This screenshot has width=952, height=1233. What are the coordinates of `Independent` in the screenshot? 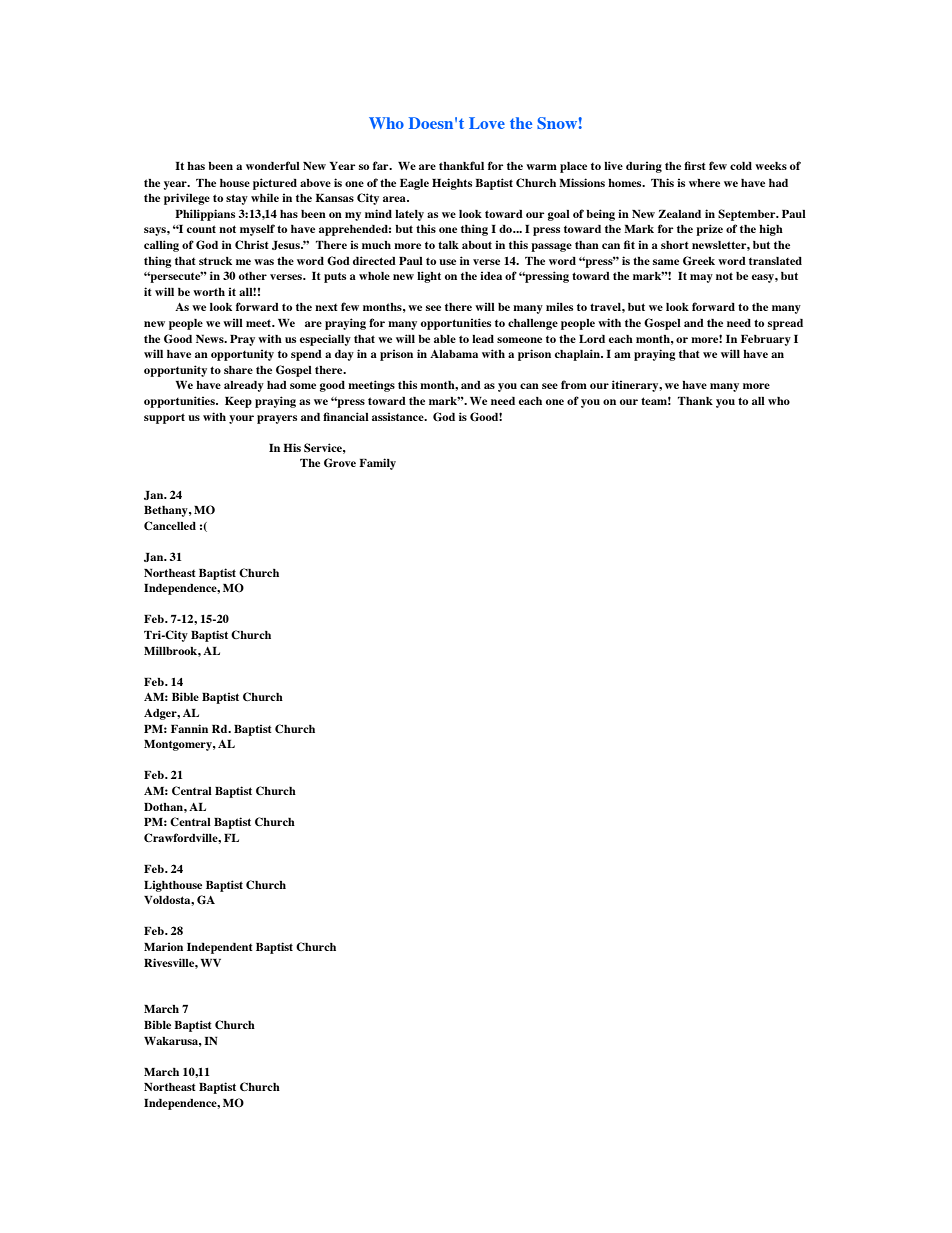 It's located at (220, 948).
